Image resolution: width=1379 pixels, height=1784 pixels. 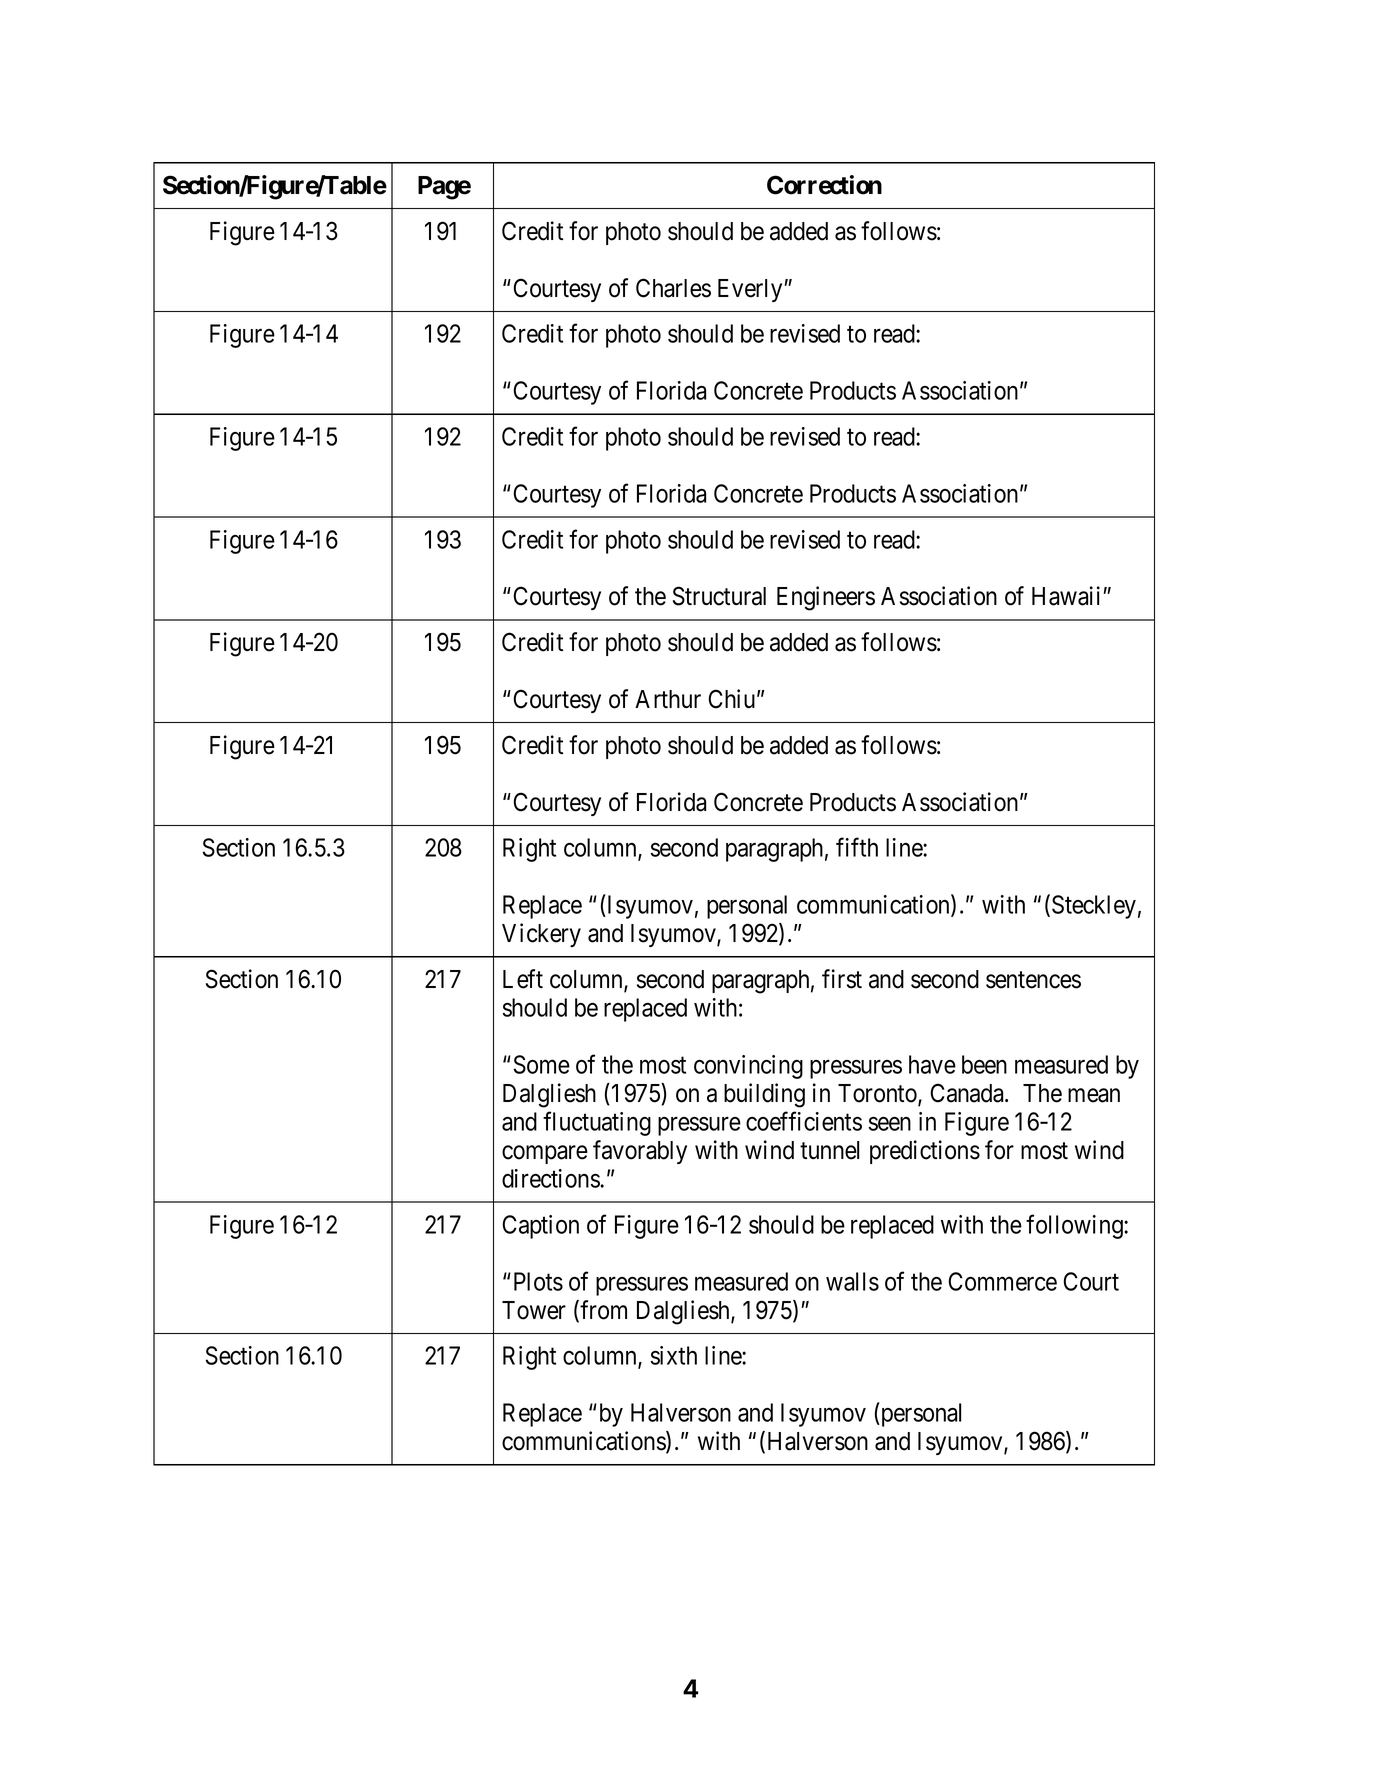 What do you see at coordinates (852, 1281) in the document?
I see `walls` at bounding box center [852, 1281].
